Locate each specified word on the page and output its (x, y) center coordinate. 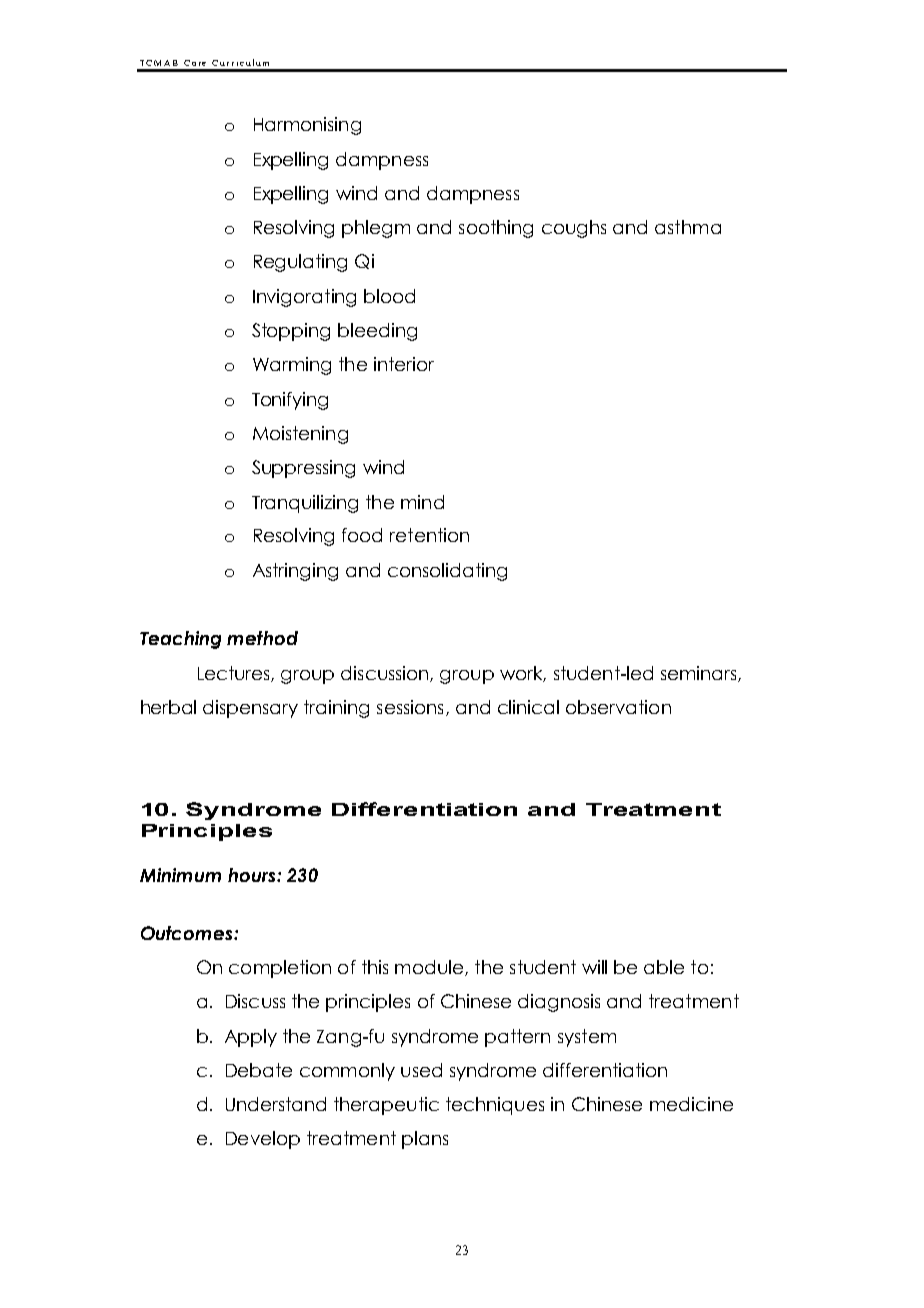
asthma (688, 227)
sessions (410, 707)
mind (422, 502)
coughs (574, 229)
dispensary (250, 709)
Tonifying (290, 401)
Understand (276, 1104)
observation (618, 707)
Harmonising (307, 126)
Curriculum (240, 62)
